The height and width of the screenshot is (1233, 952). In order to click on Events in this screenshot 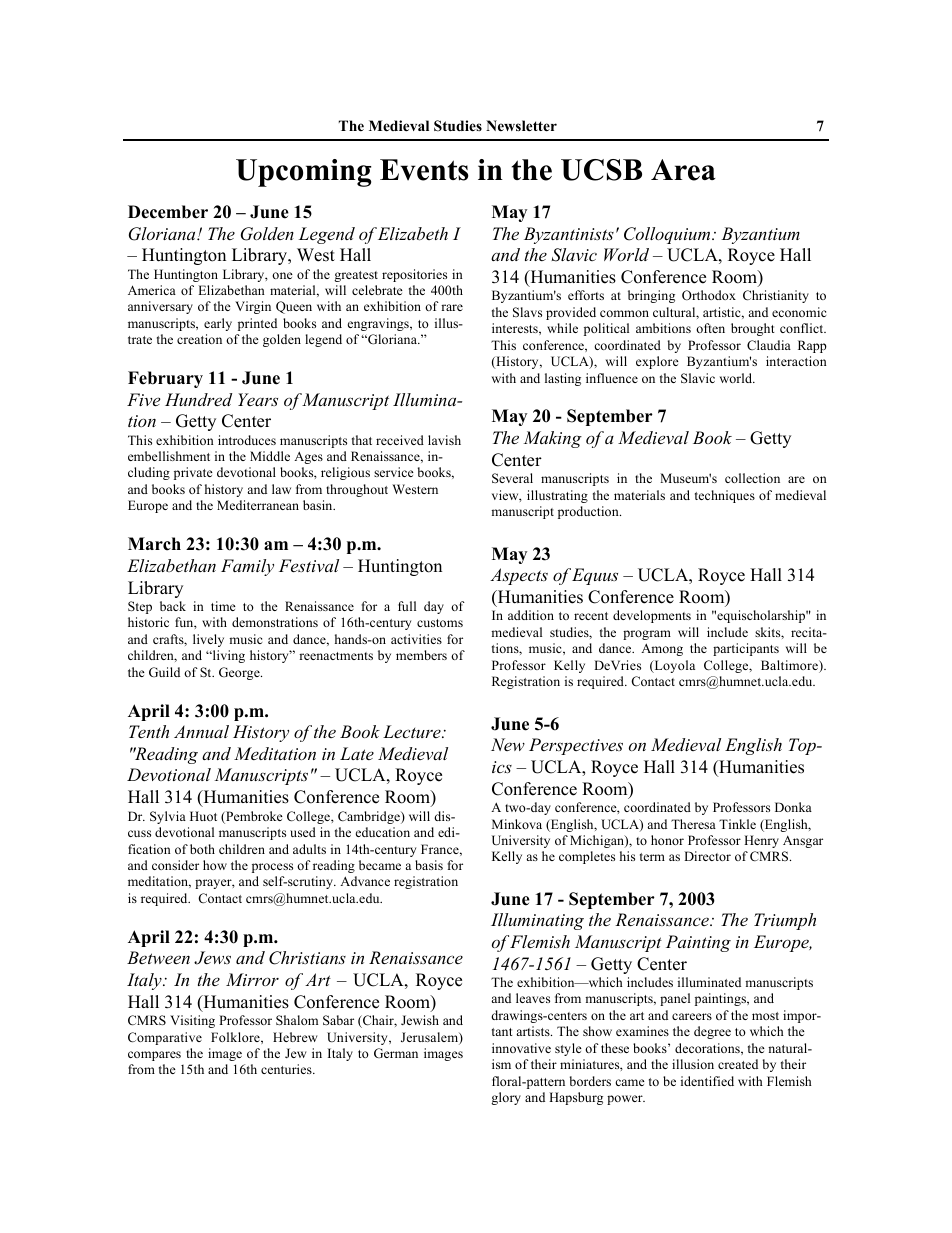, I will do `click(424, 170)`.
